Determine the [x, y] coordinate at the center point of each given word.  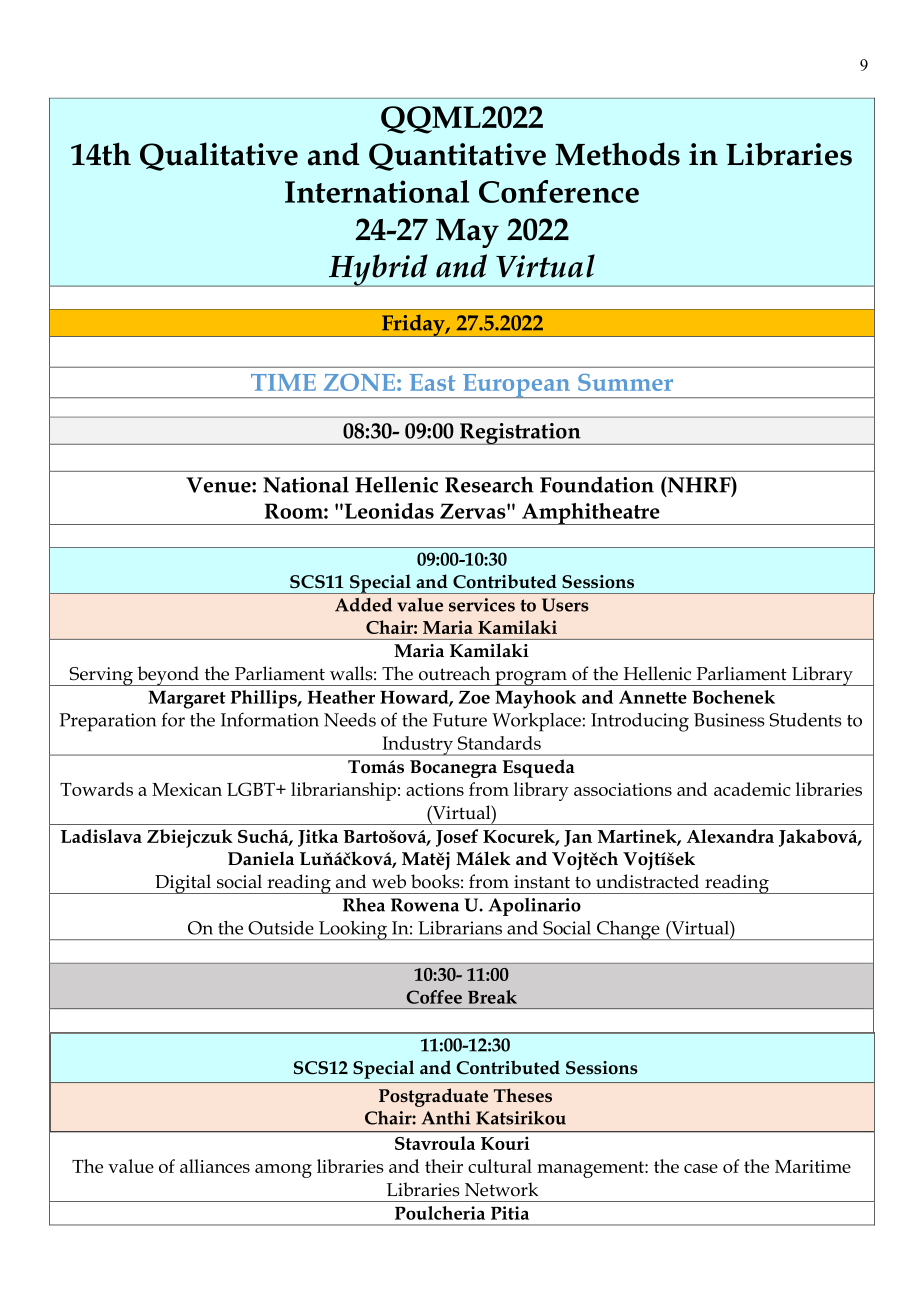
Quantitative [457, 157]
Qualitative [219, 156]
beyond [168, 676]
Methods [617, 154]
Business [729, 720]
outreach [454, 673]
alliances [215, 1166]
